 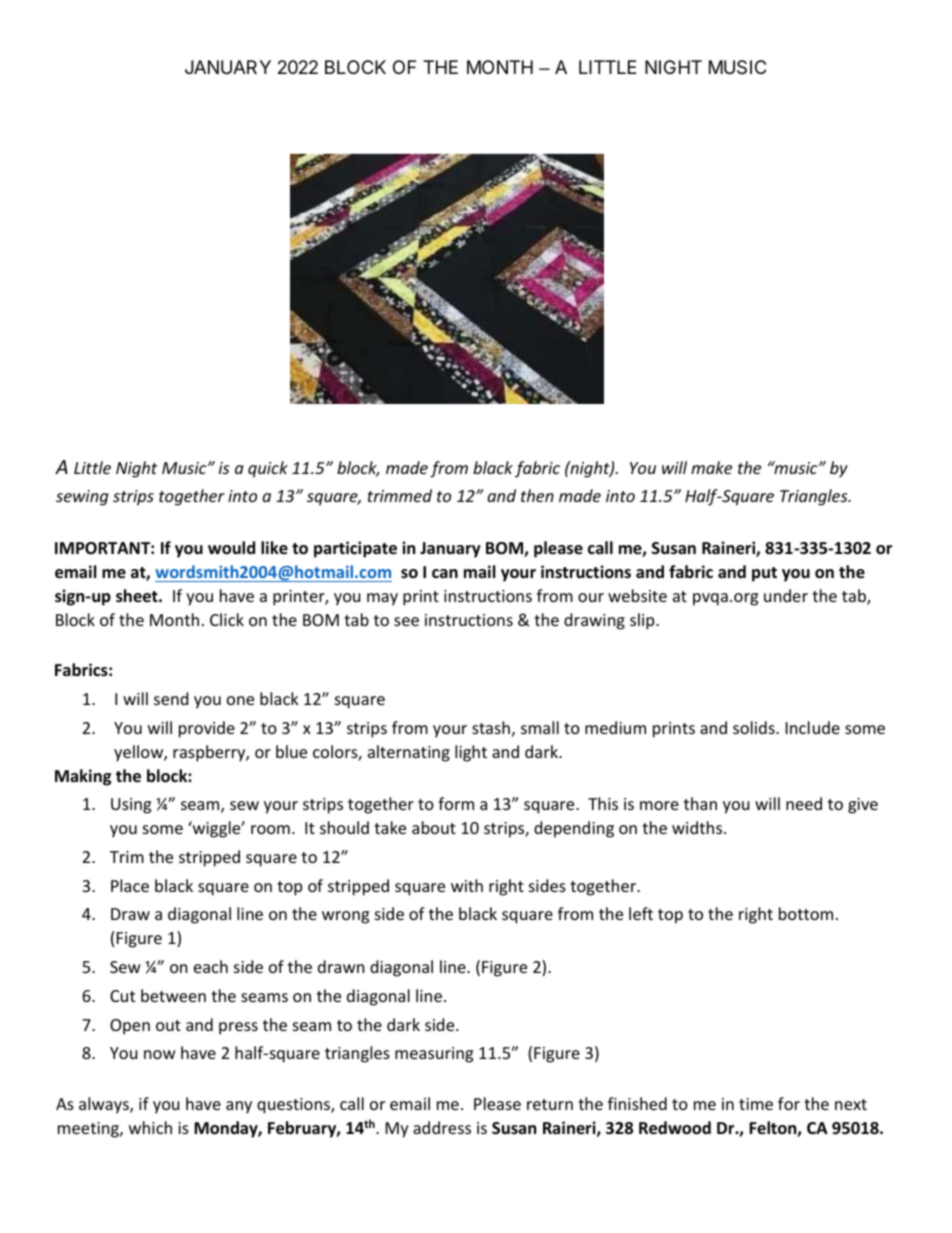 I want to click on solids, so click(x=755, y=727).
